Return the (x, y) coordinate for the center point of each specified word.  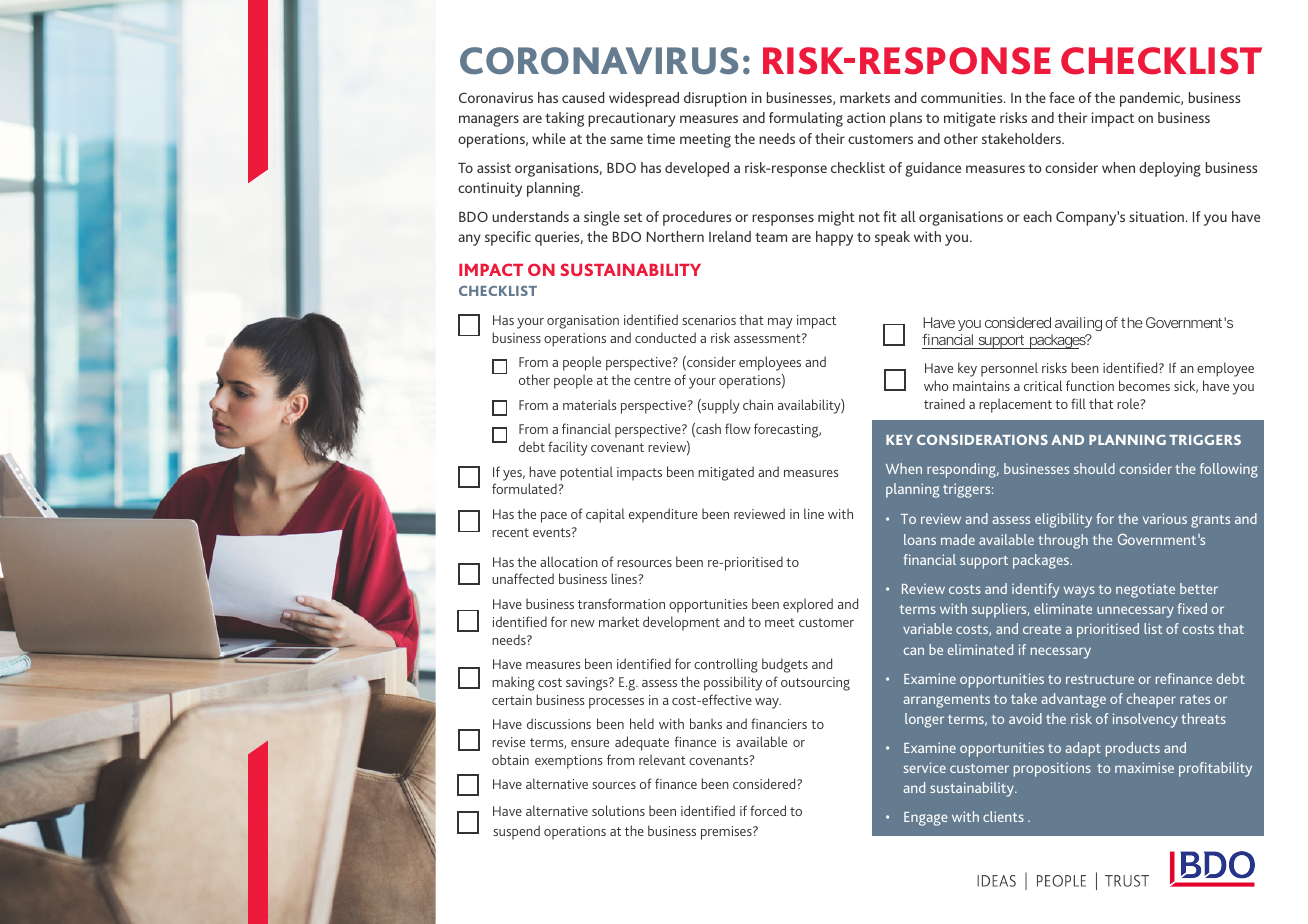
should (1094, 468)
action (866, 117)
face (1062, 97)
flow (738, 428)
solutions (618, 810)
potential (586, 473)
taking (564, 119)
